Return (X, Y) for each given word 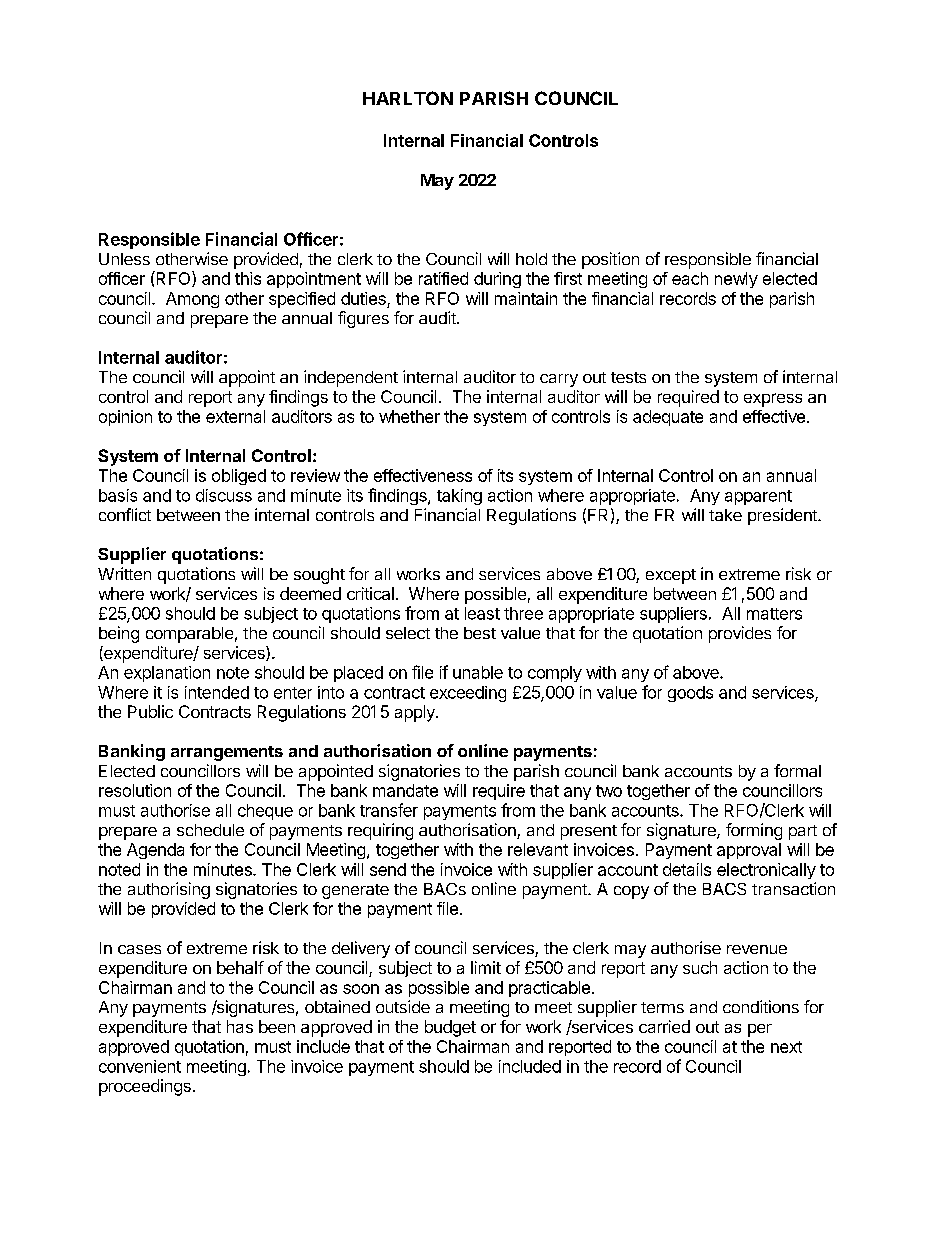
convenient (140, 1066)
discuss (224, 495)
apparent (758, 497)
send (388, 869)
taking (459, 497)
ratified (443, 278)
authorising (169, 890)
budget (450, 1028)
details (687, 869)
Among (192, 300)
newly (736, 280)
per (760, 1030)
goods (690, 694)
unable (478, 672)
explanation (167, 674)
